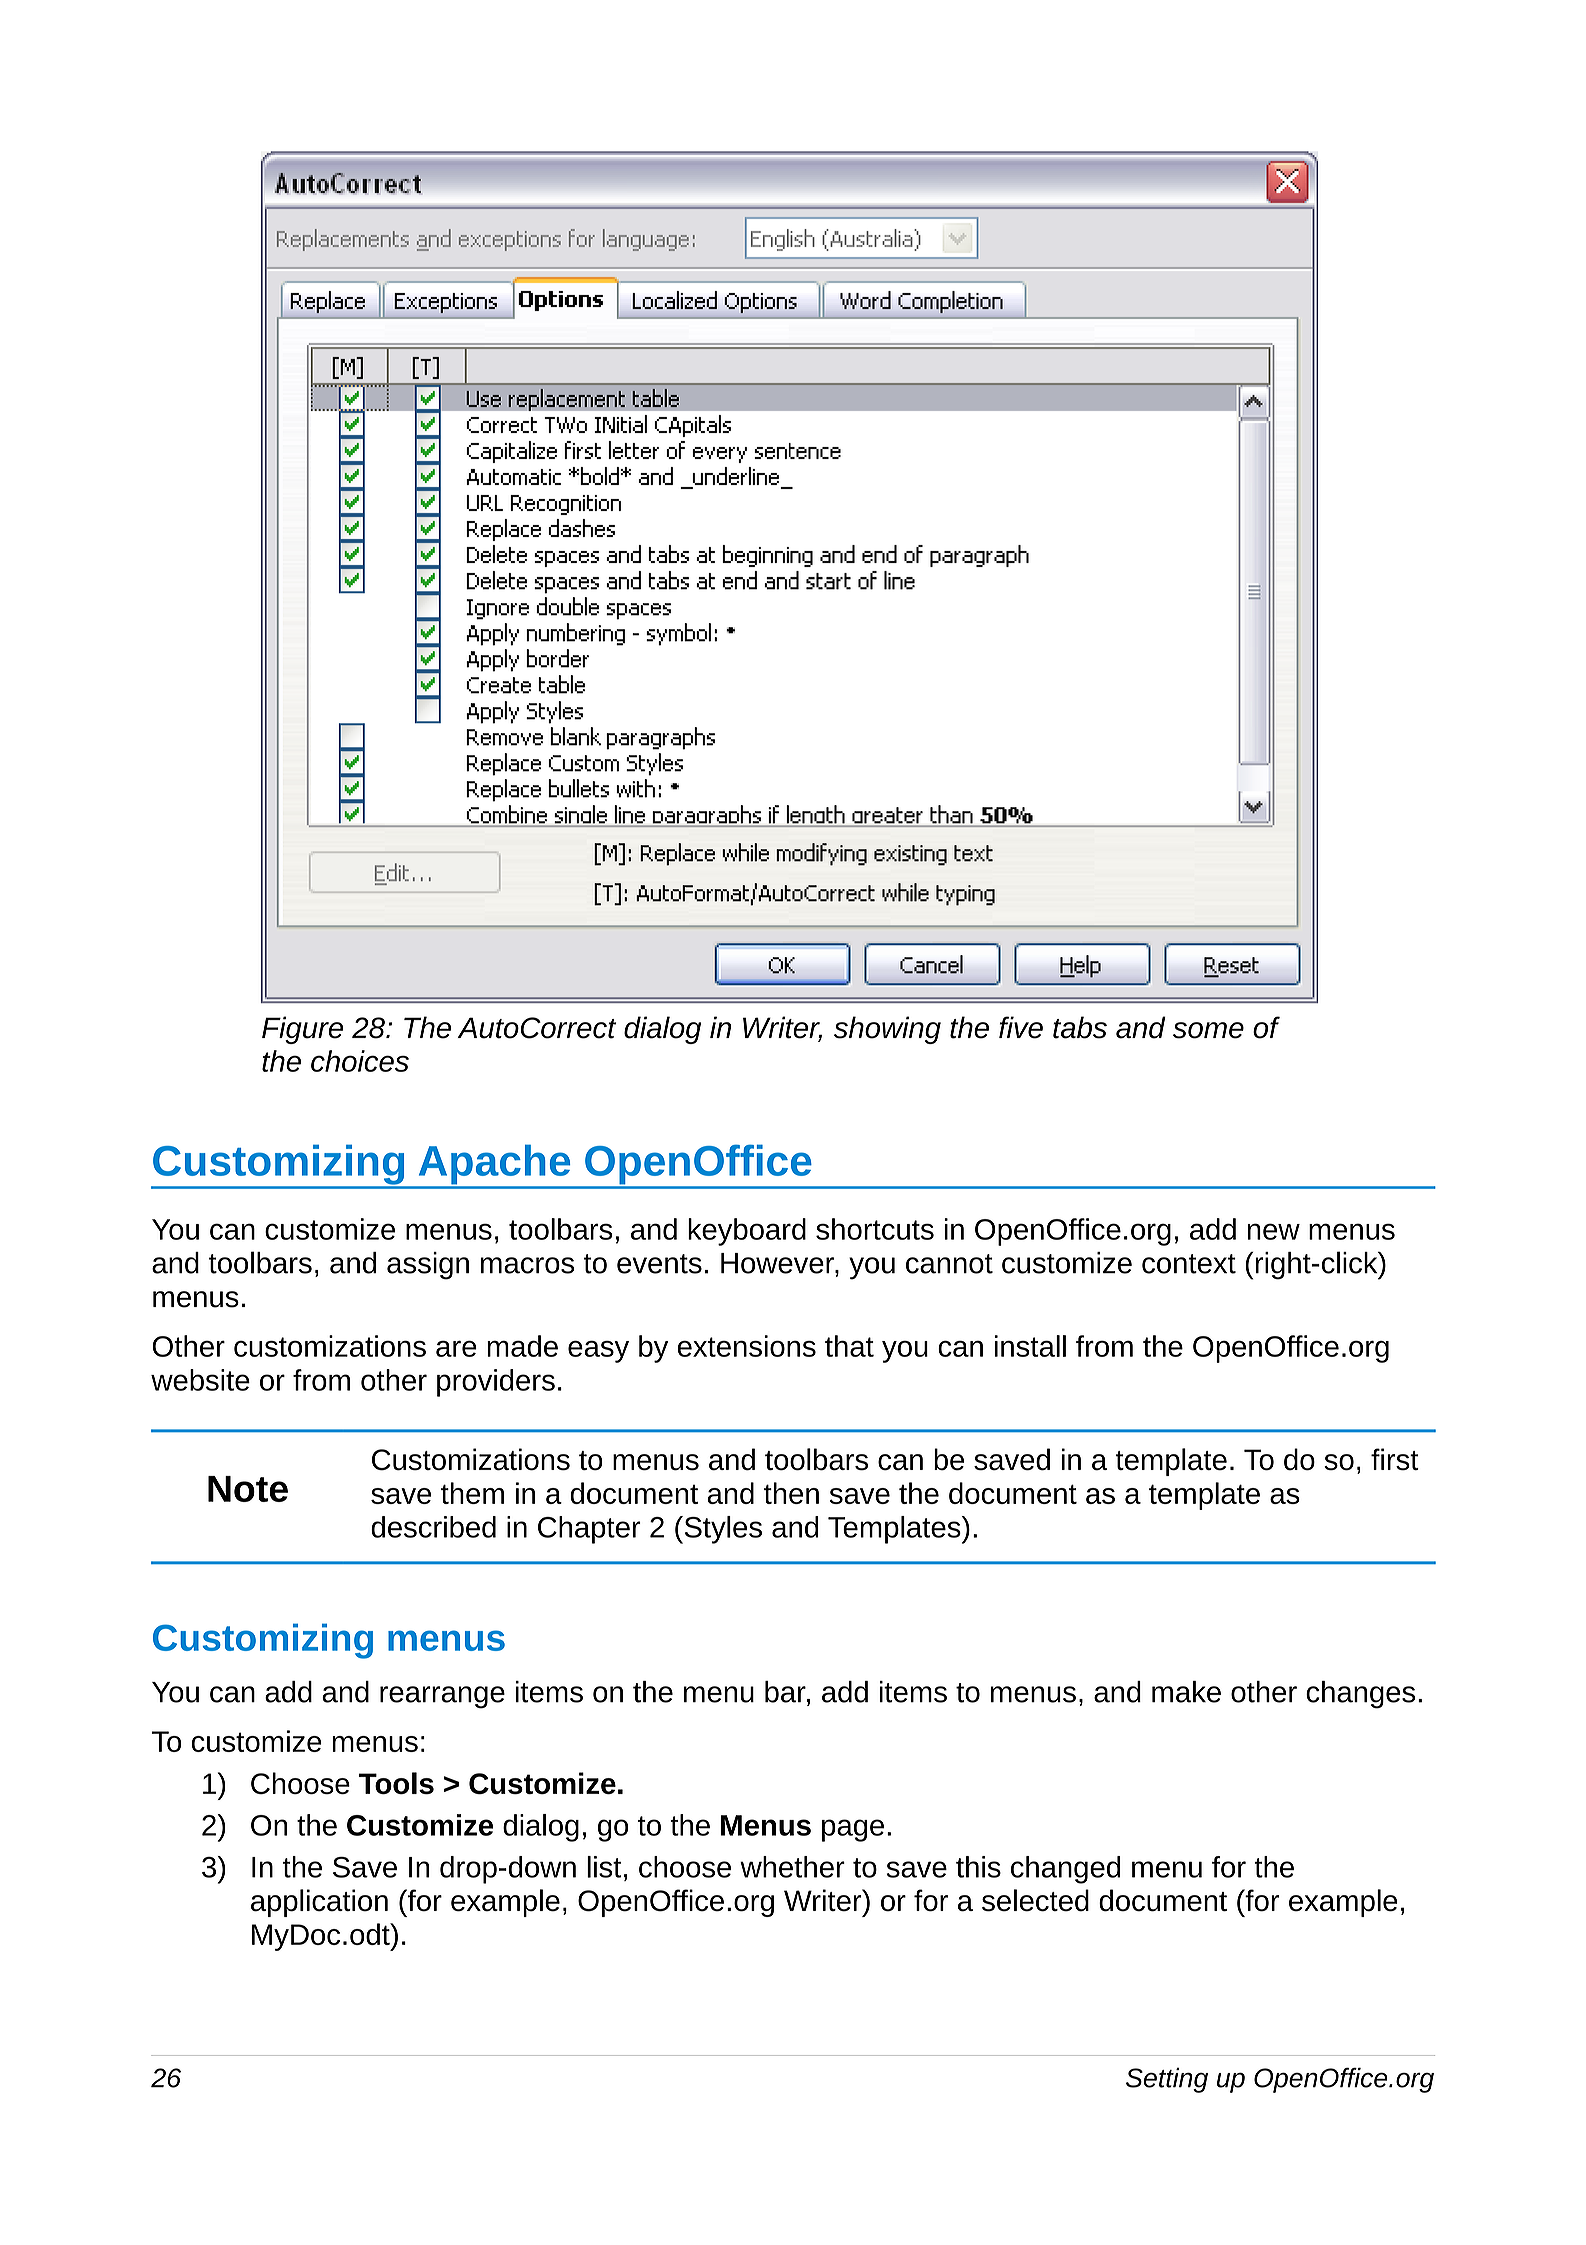 This page has height=2245, width=1586. What do you see at coordinates (428, 1266) in the page?
I see `assign` at bounding box center [428, 1266].
